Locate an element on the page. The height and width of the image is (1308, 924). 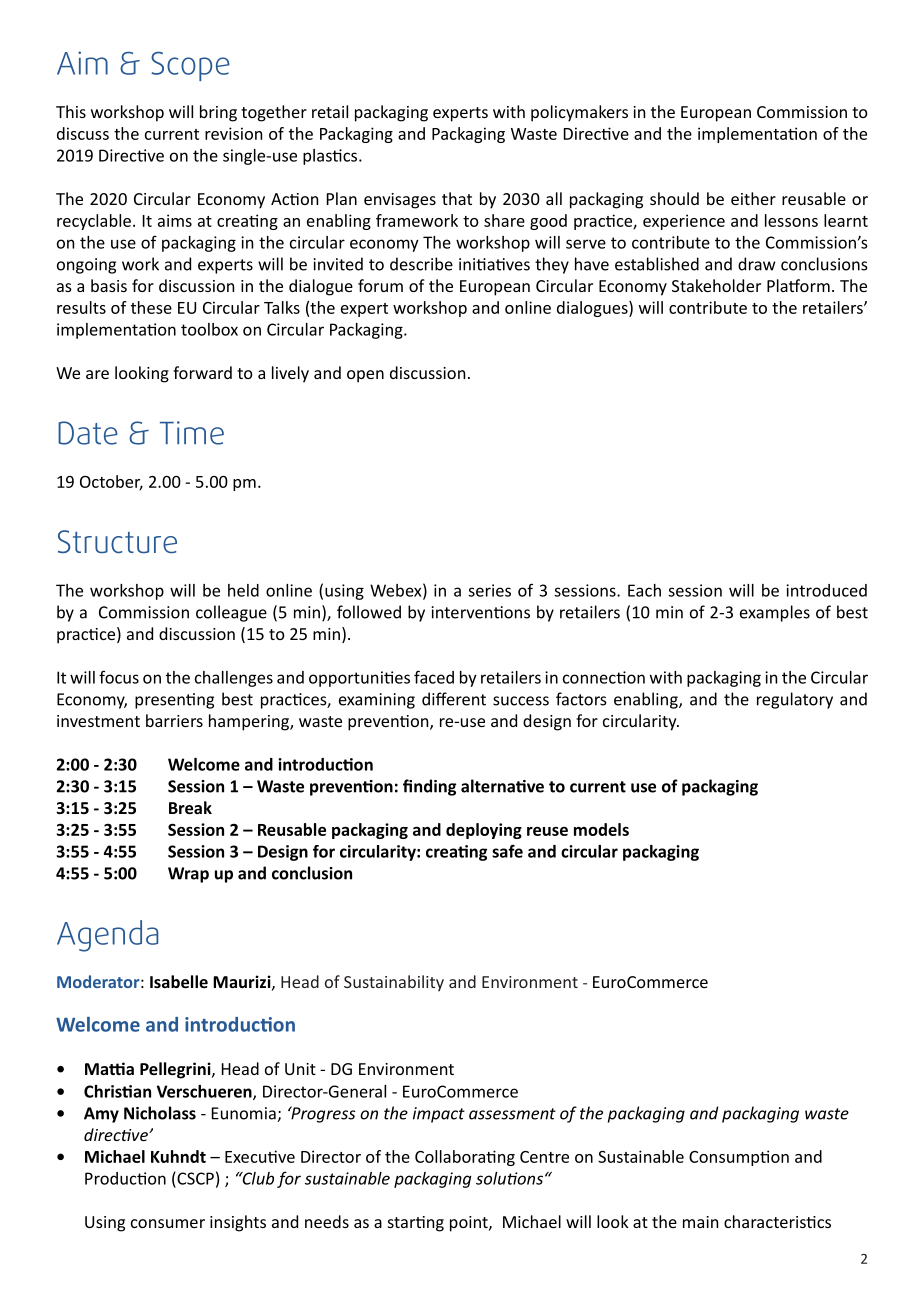
safe is located at coordinates (507, 851).
